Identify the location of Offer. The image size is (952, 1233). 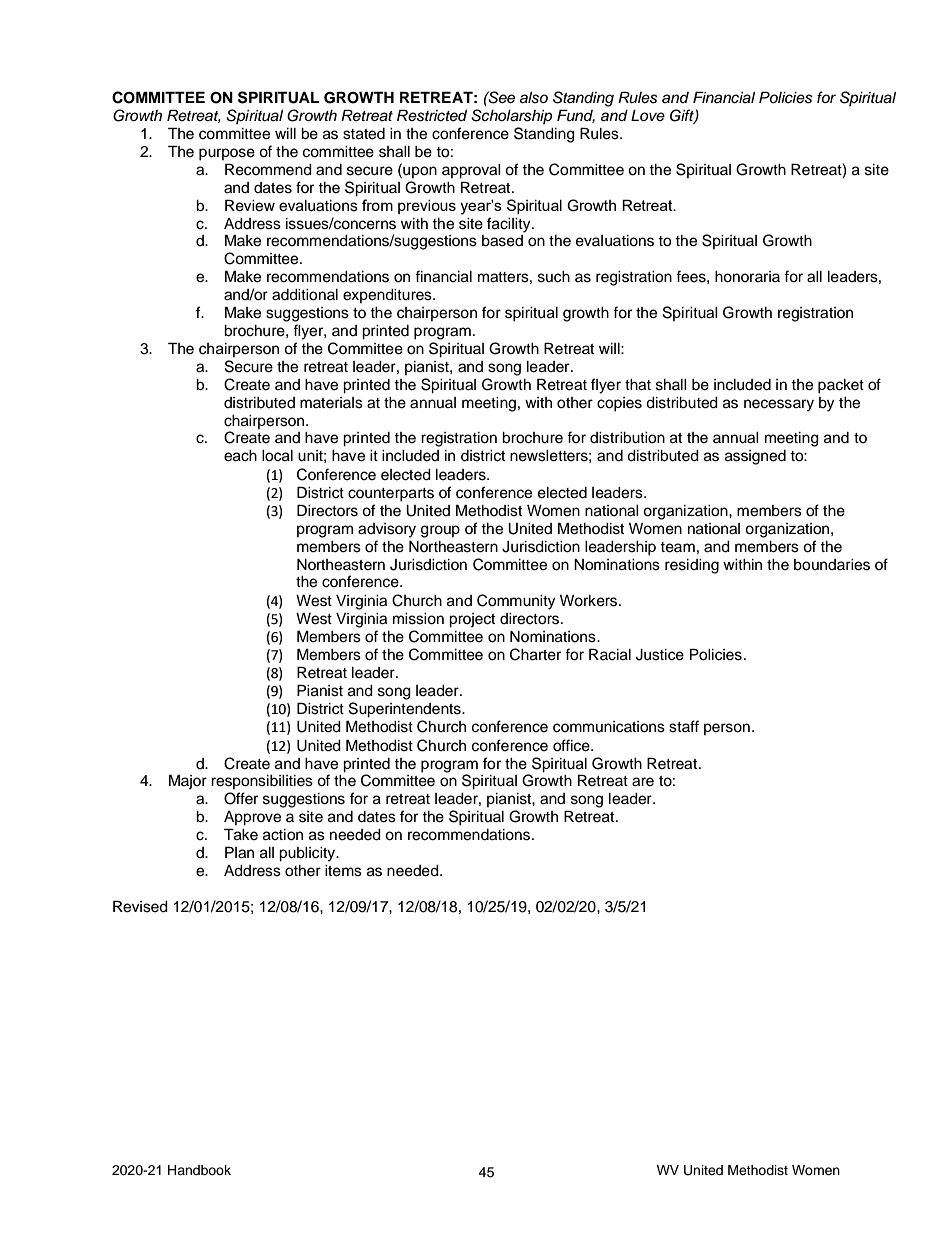
(241, 798).
